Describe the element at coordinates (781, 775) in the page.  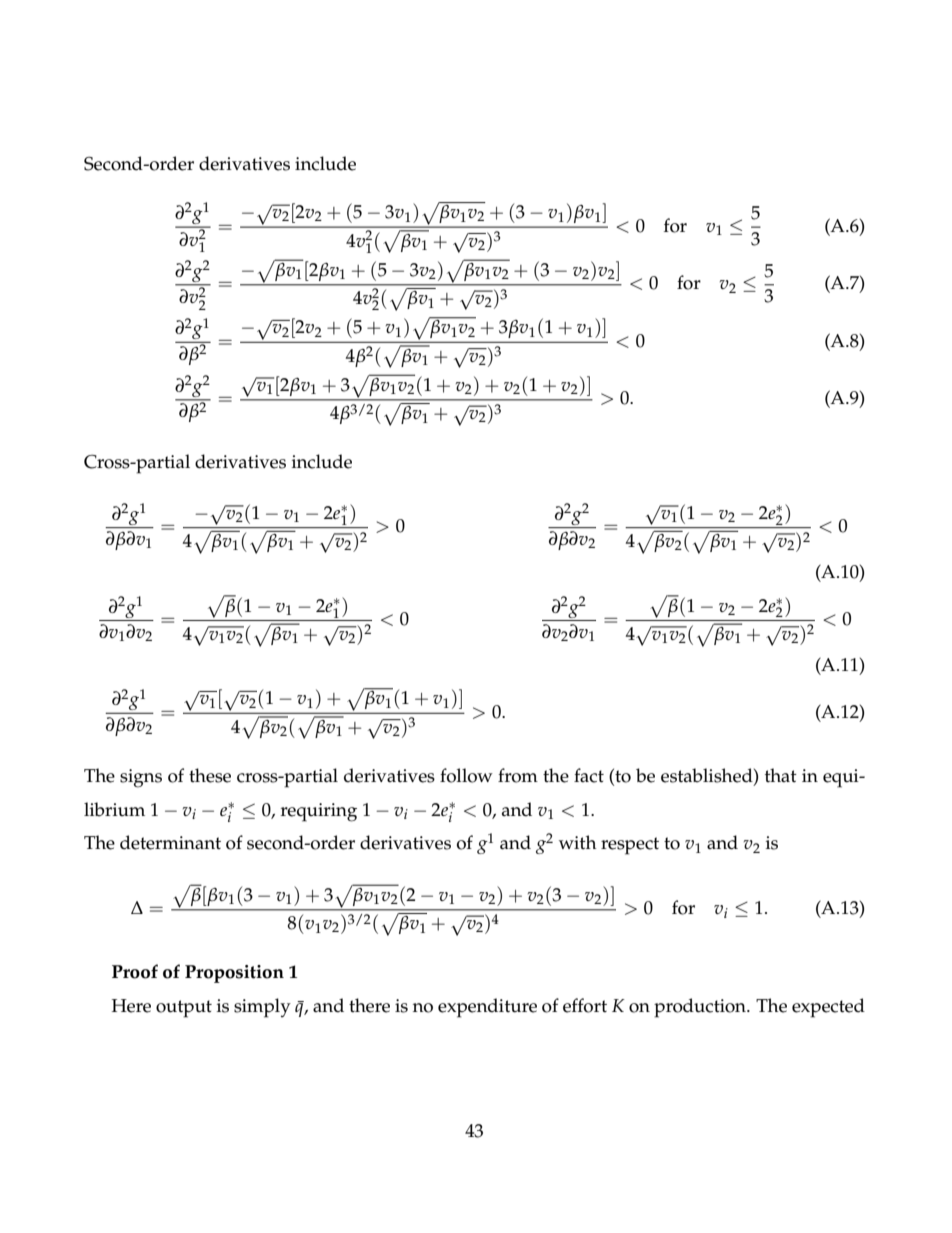
I see `that` at that location.
